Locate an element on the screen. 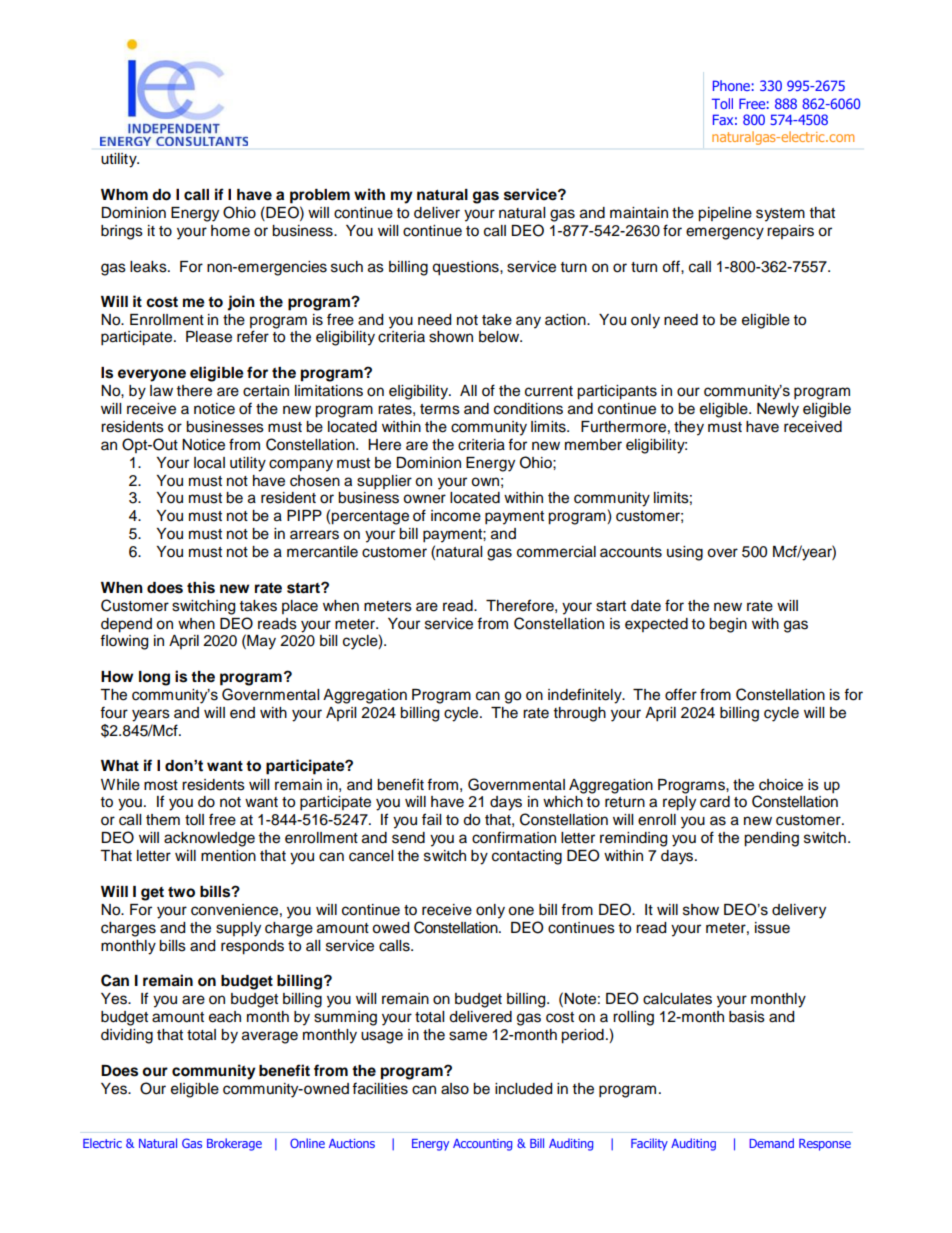  Brokerage is located at coordinates (234, 1144).
